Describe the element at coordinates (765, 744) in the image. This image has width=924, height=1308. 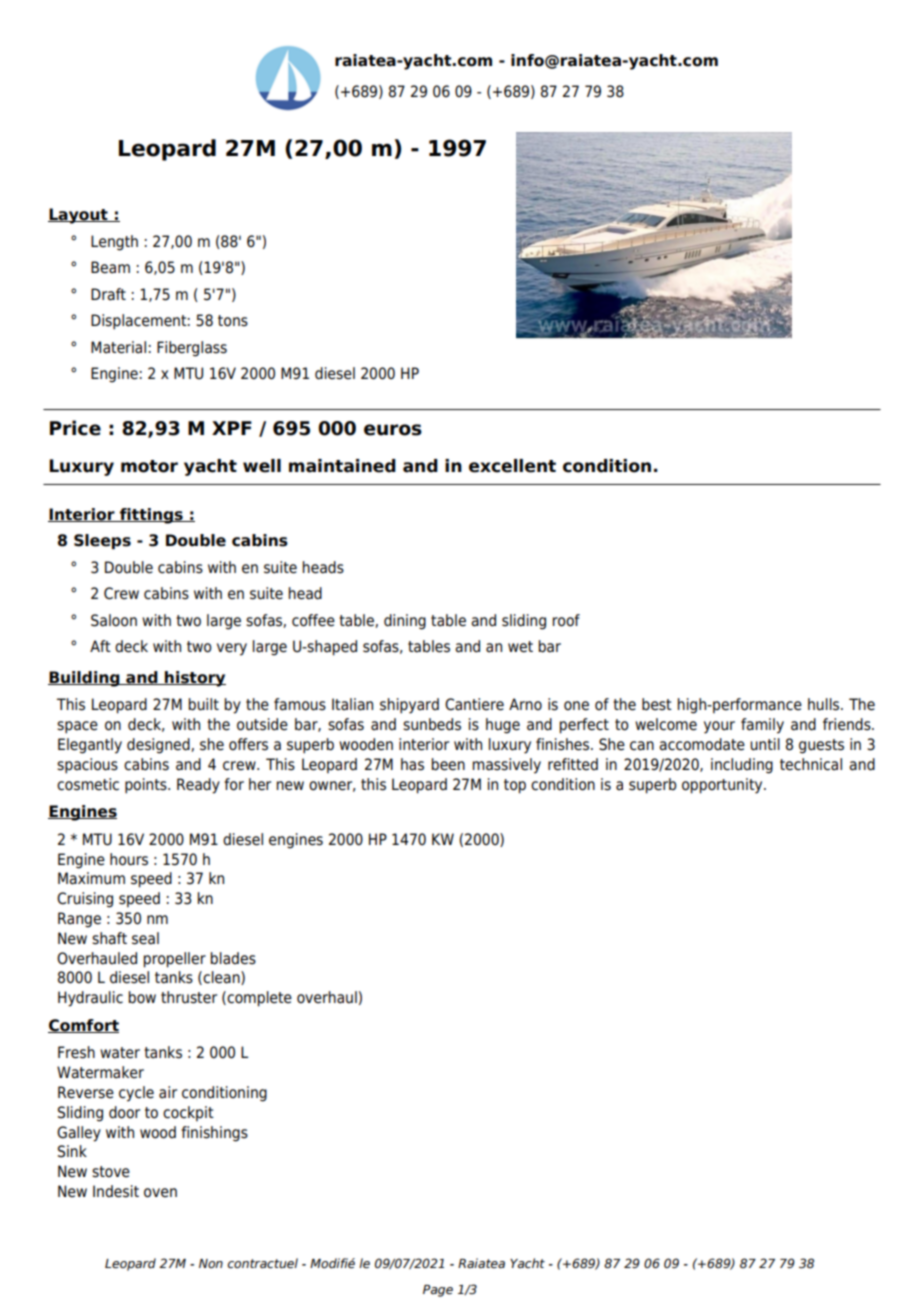
I see `until` at that location.
